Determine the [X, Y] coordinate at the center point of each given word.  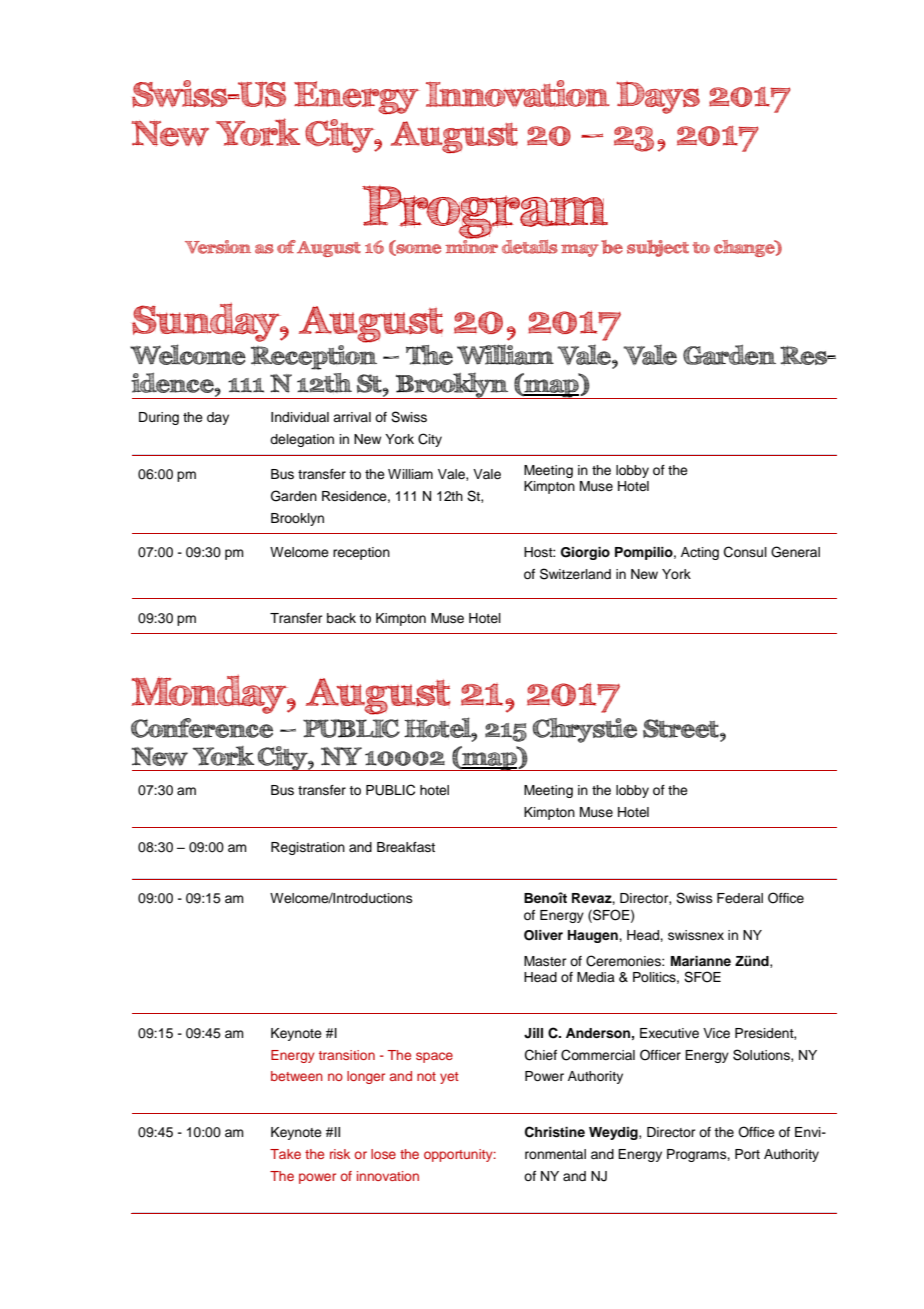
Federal [740, 898]
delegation [302, 440]
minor [471, 245]
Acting [700, 553]
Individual [300, 417]
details [530, 247]
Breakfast [406, 847]
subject [658, 248]
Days [658, 97]
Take [285, 1154]
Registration [308, 848]
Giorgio [585, 553]
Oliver [543, 935]
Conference [202, 728]
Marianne [701, 961]
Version [218, 247]
